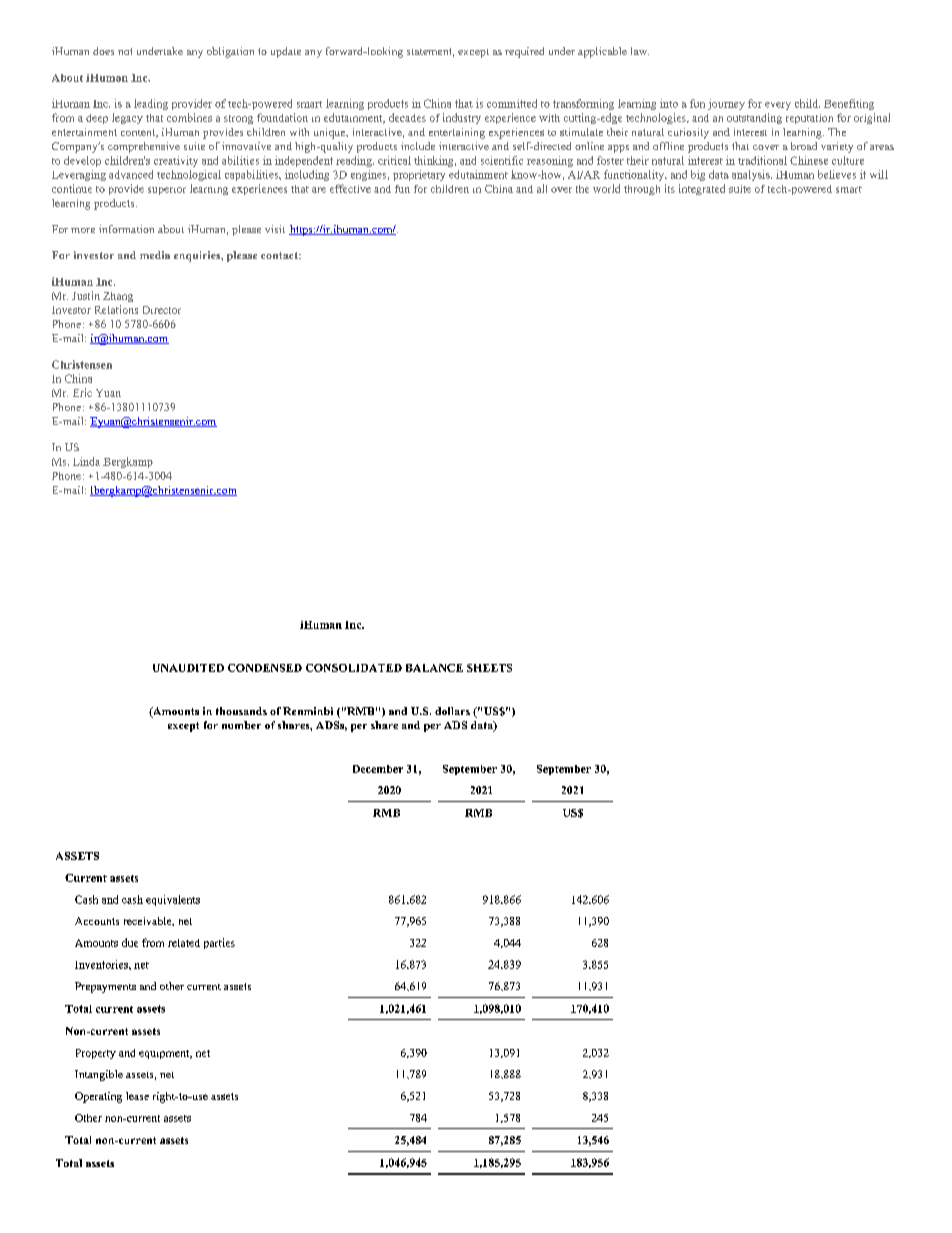  Describe the element at coordinates (378, 769) in the image. I see `December` at that location.
